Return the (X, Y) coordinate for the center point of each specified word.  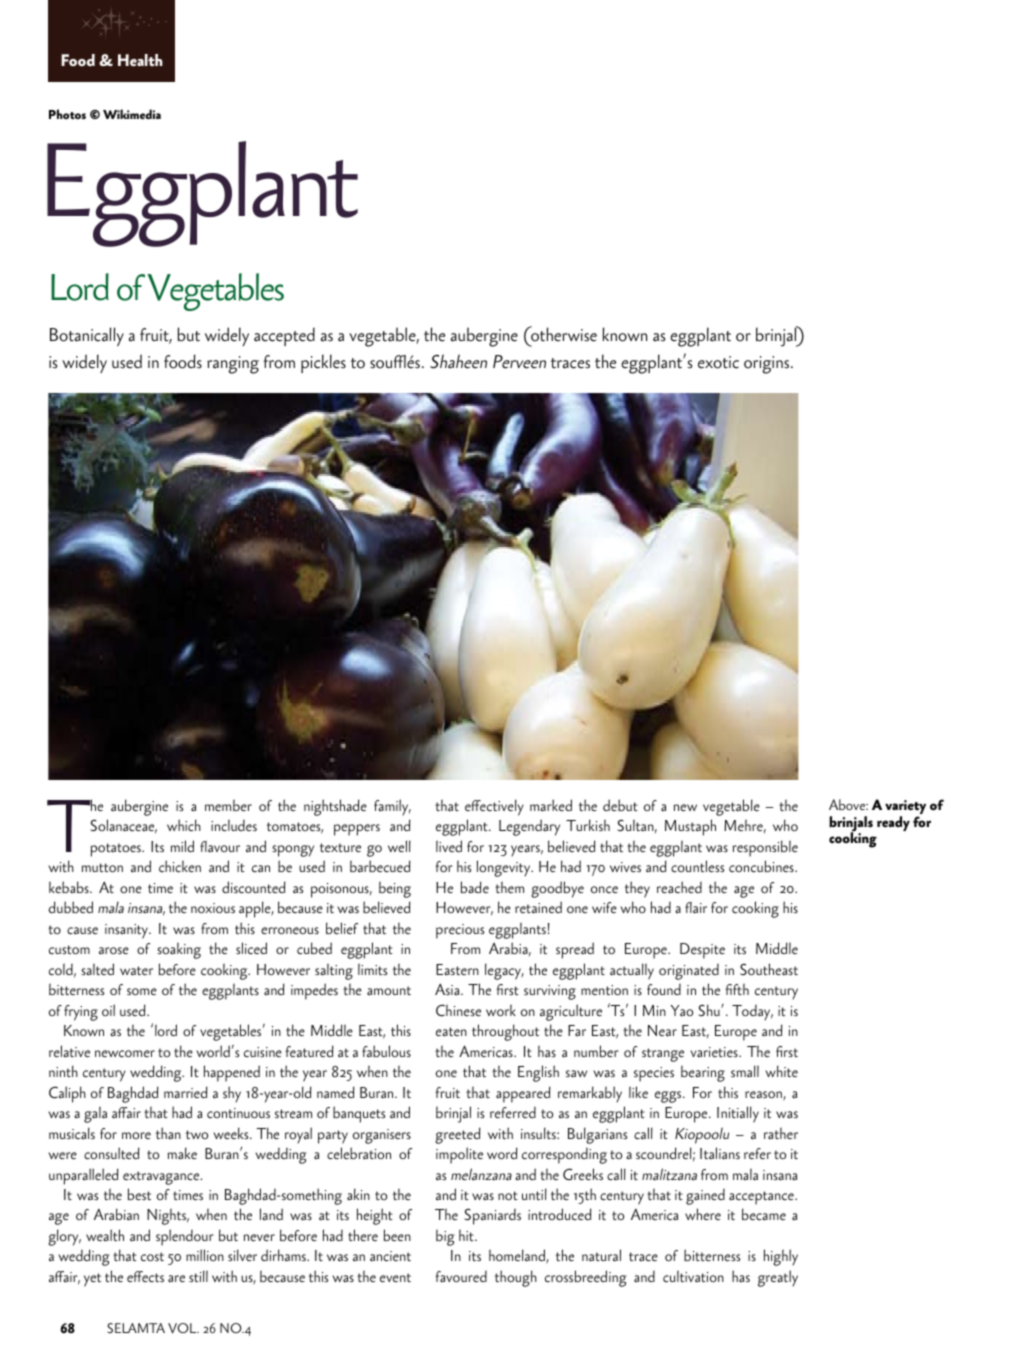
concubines (762, 866)
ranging (233, 365)
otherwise (563, 334)
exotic (718, 362)
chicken (180, 866)
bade (475, 887)
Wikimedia (132, 114)
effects (145, 1276)
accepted (284, 336)
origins (768, 365)
